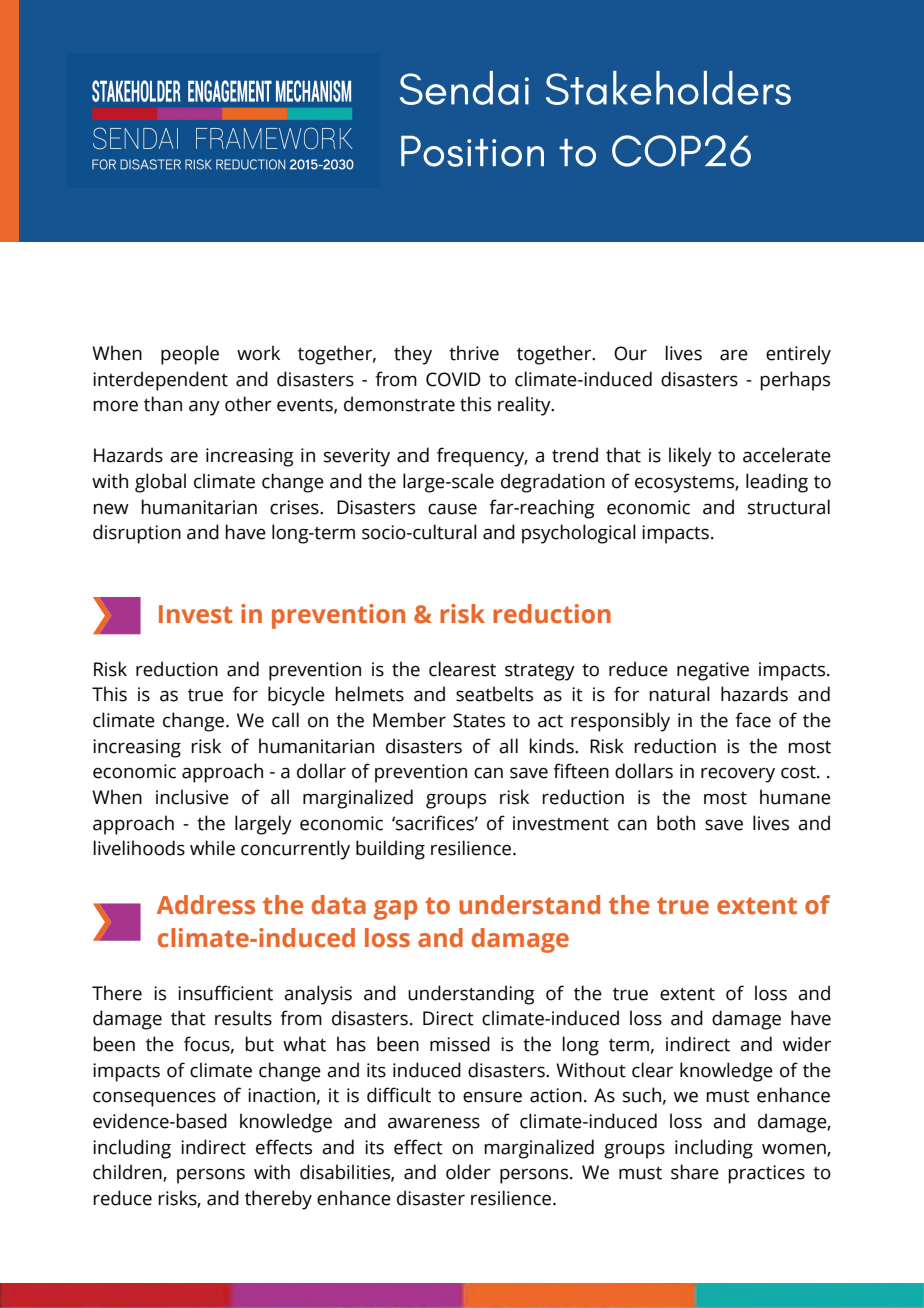 This screenshot has width=924, height=1308. Describe the element at coordinates (395, 910) in the screenshot. I see `gap` at that location.
